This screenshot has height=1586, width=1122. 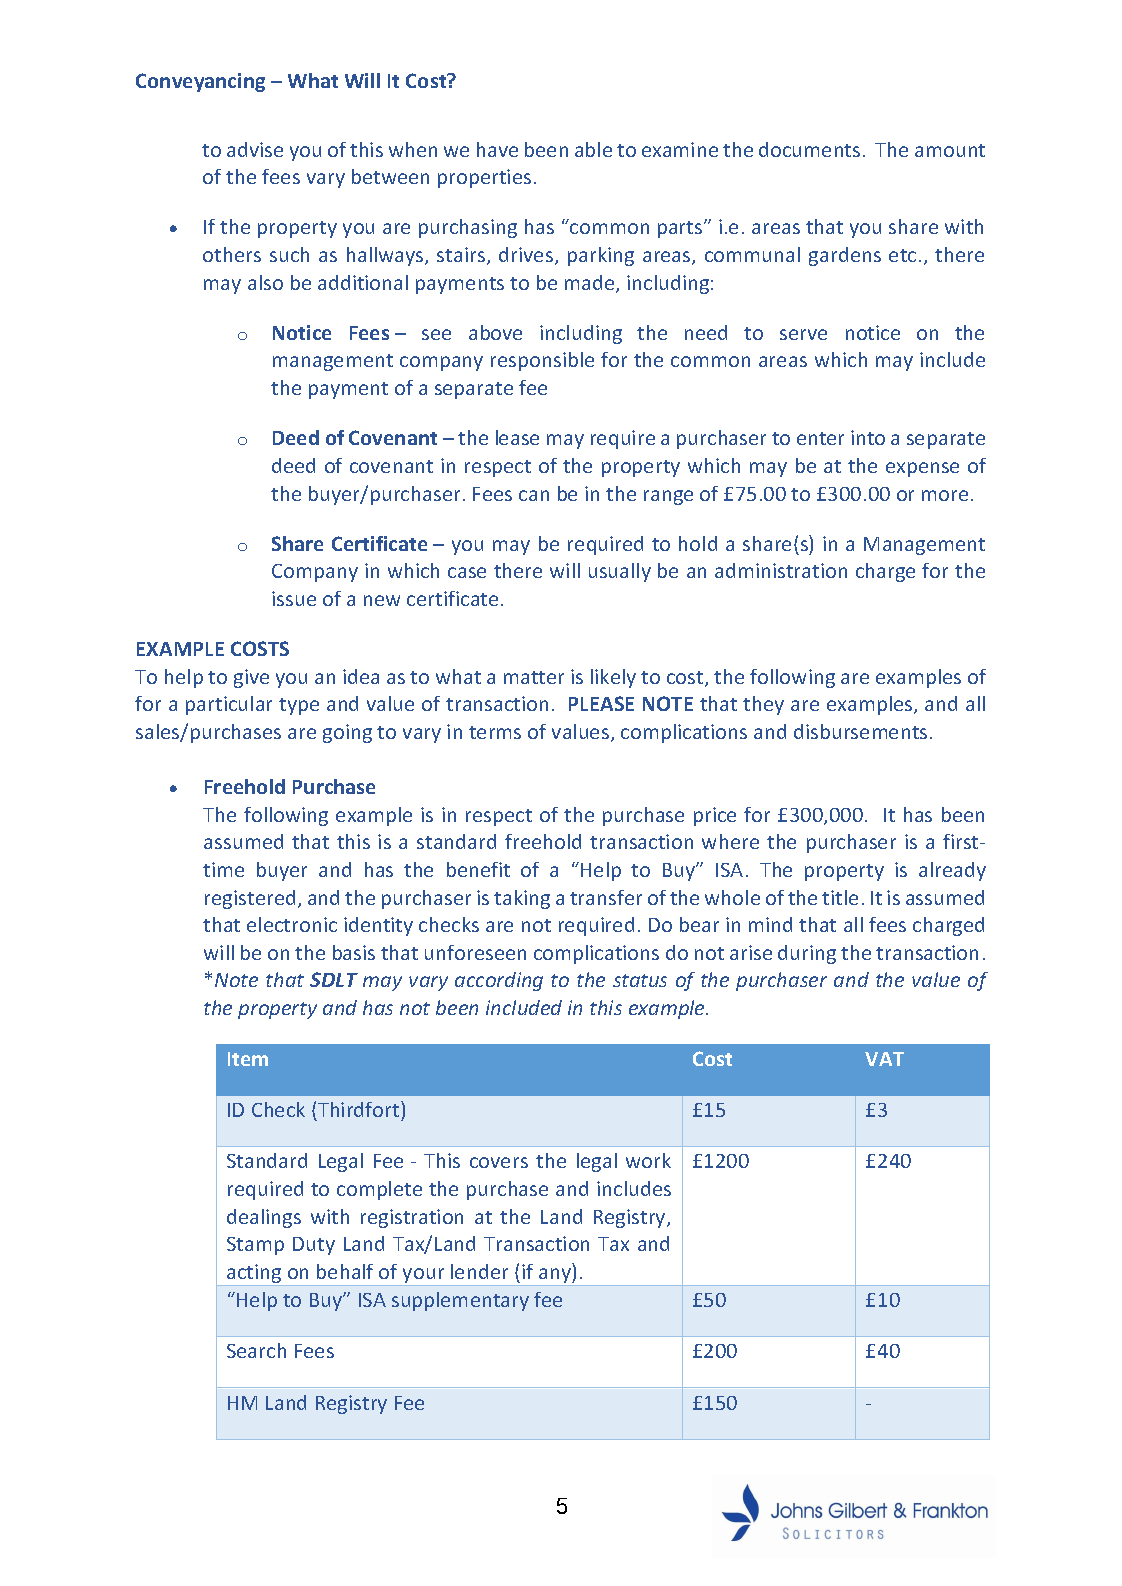 What do you see at coordinates (255, 149) in the screenshot?
I see `advise` at bounding box center [255, 149].
